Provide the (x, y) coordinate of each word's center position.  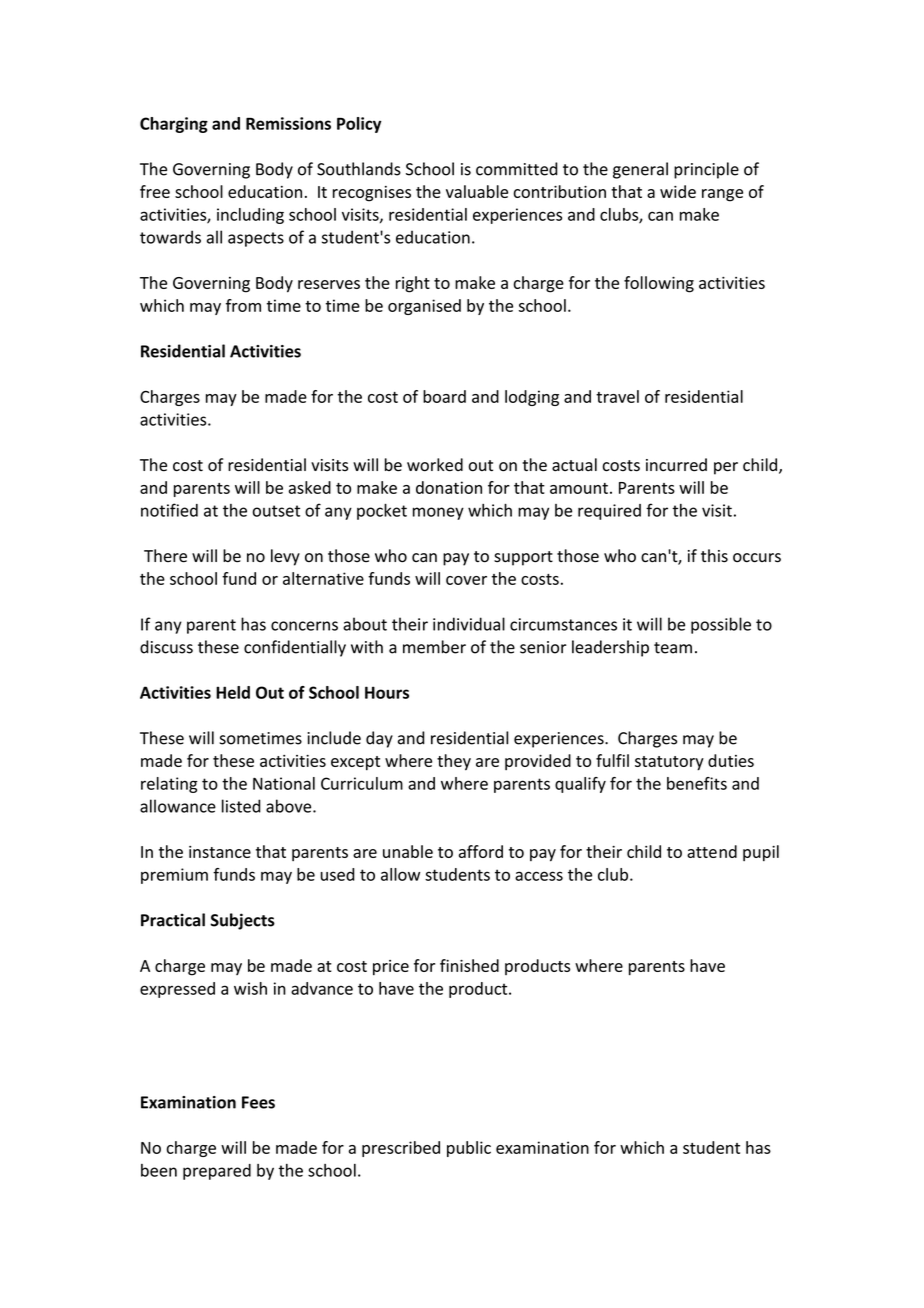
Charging (174, 125)
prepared (217, 1172)
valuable (477, 191)
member (434, 647)
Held (233, 692)
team (673, 648)
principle (706, 170)
